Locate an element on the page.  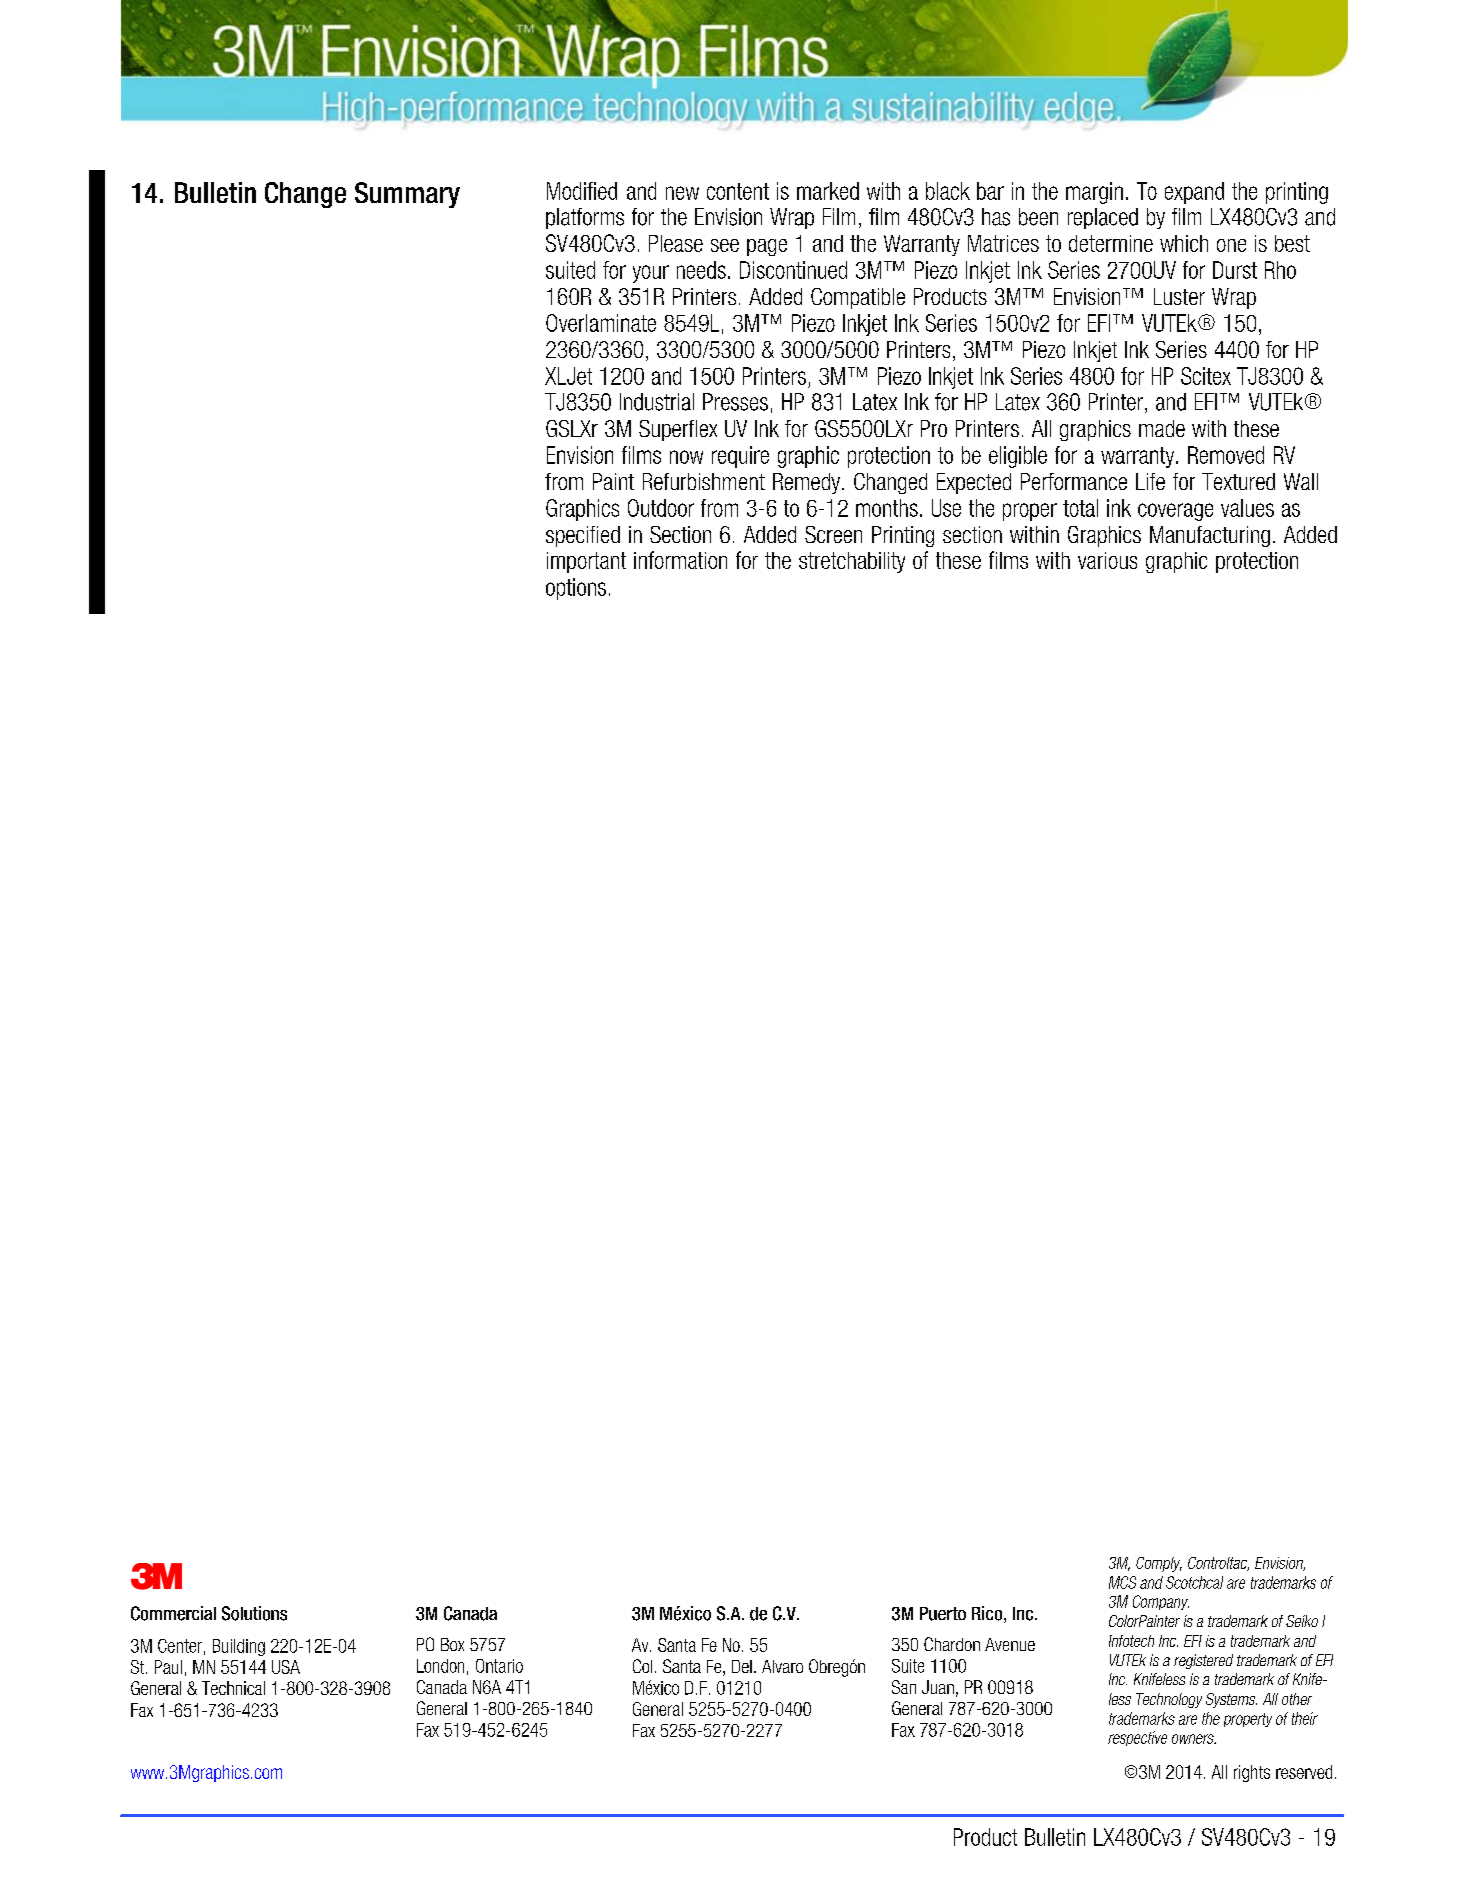
various is located at coordinates (1107, 560).
